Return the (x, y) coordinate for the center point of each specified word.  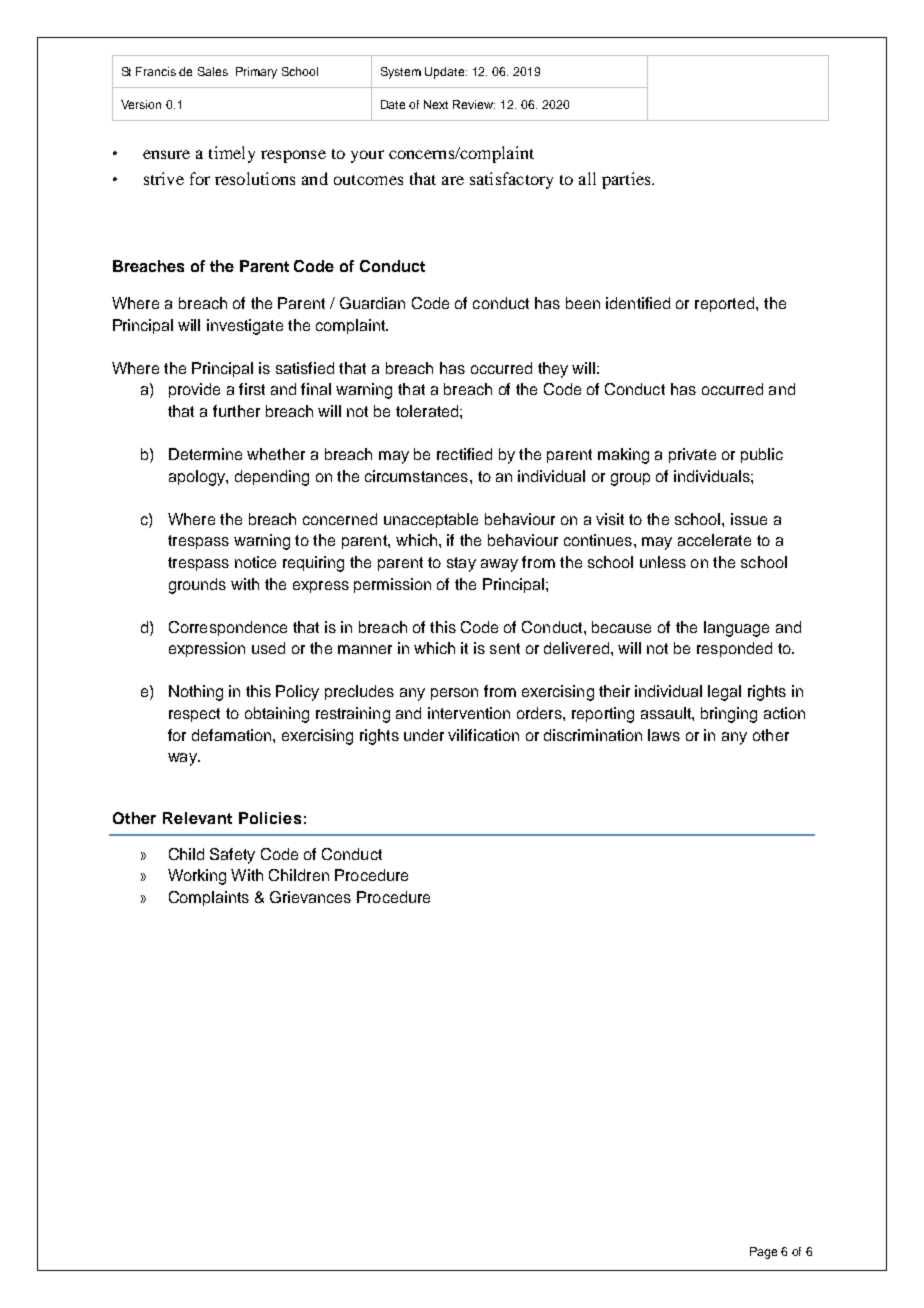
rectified (464, 454)
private (692, 455)
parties (627, 180)
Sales (213, 71)
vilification (483, 735)
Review (474, 104)
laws (664, 735)
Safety (232, 856)
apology (198, 478)
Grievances (310, 897)
